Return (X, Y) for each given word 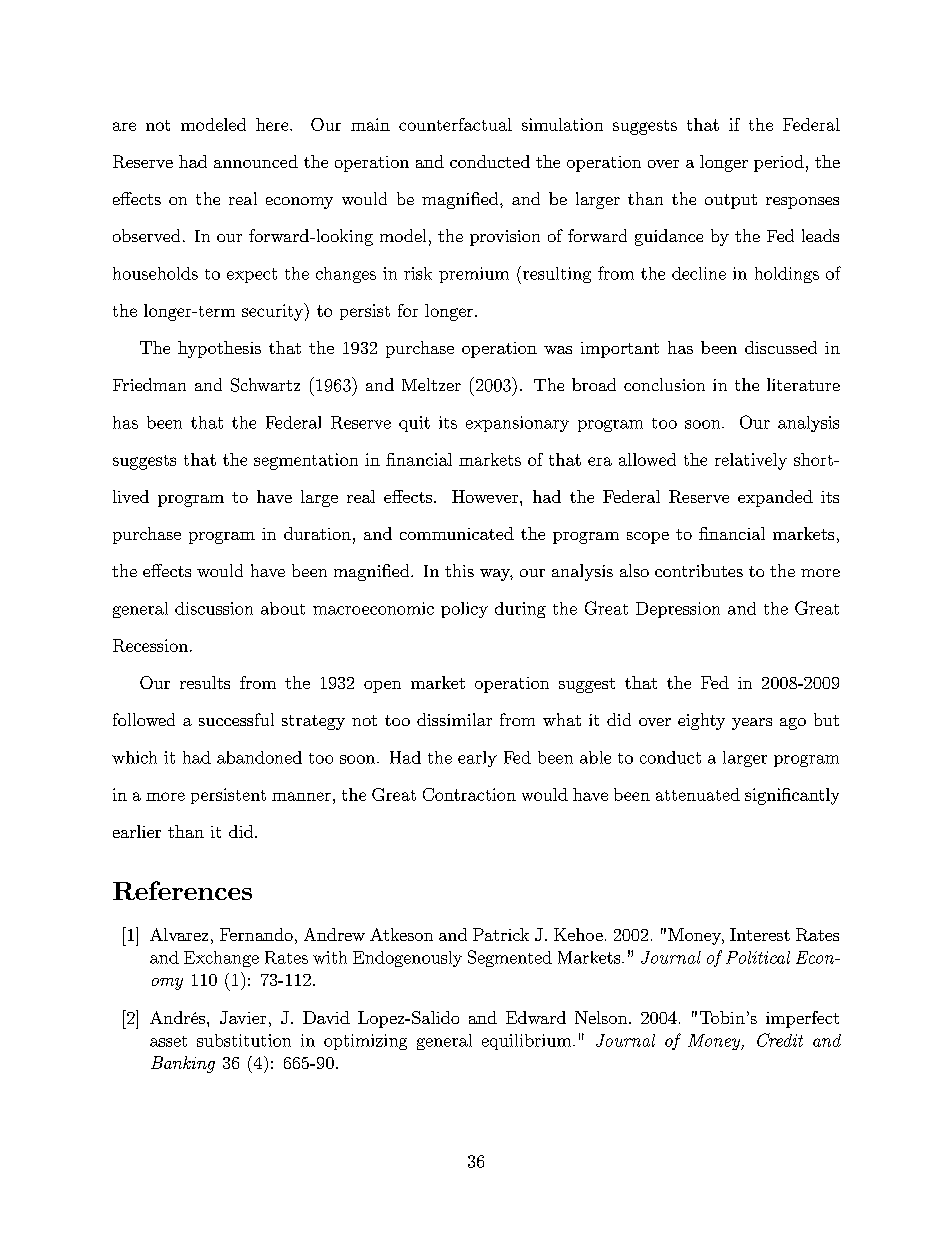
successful (236, 719)
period (779, 163)
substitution (244, 1040)
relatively (751, 461)
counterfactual (455, 124)
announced (256, 161)
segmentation (306, 461)
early (477, 759)
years (752, 724)
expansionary (517, 424)
